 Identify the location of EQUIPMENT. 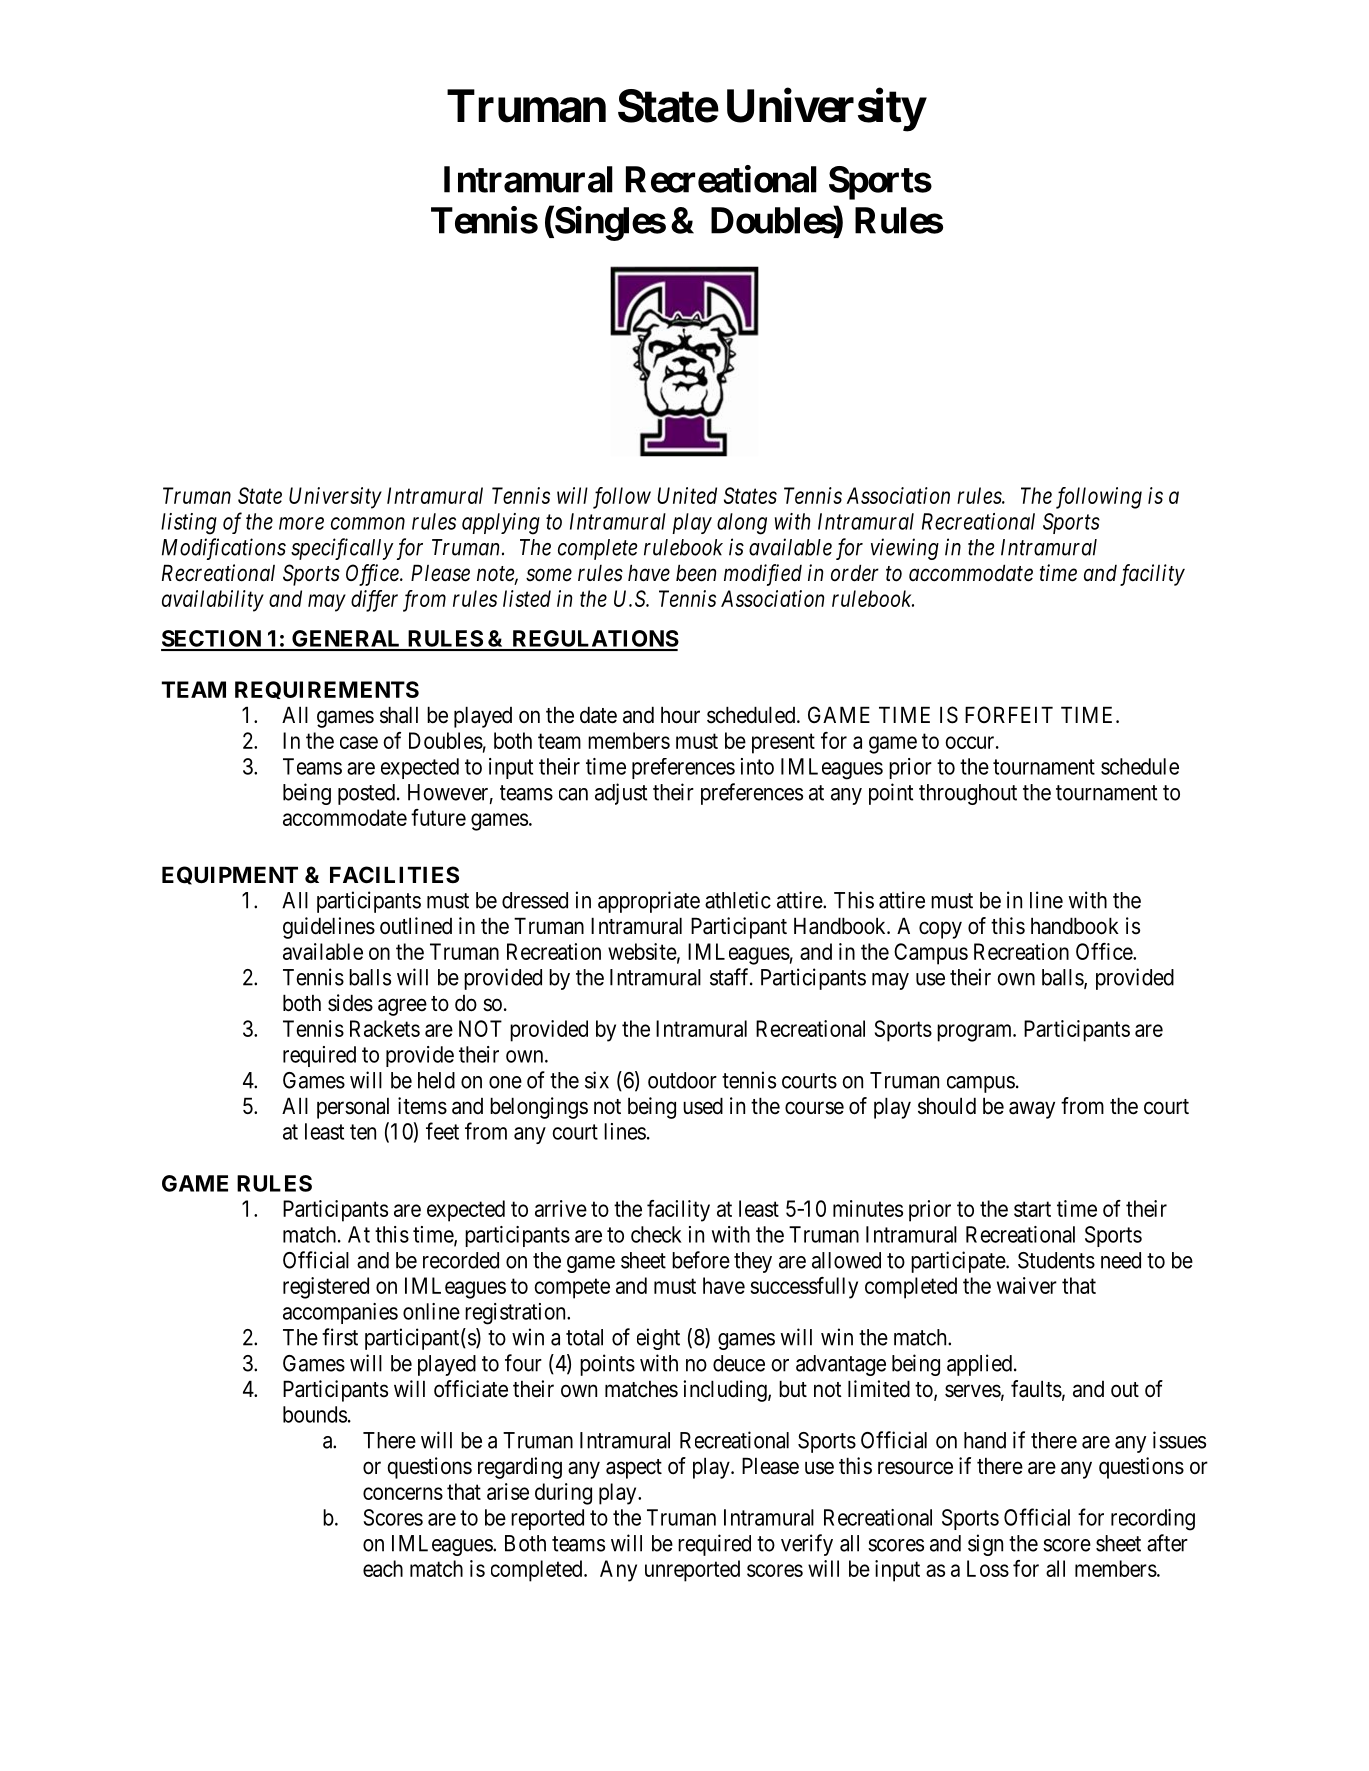
(230, 875).
